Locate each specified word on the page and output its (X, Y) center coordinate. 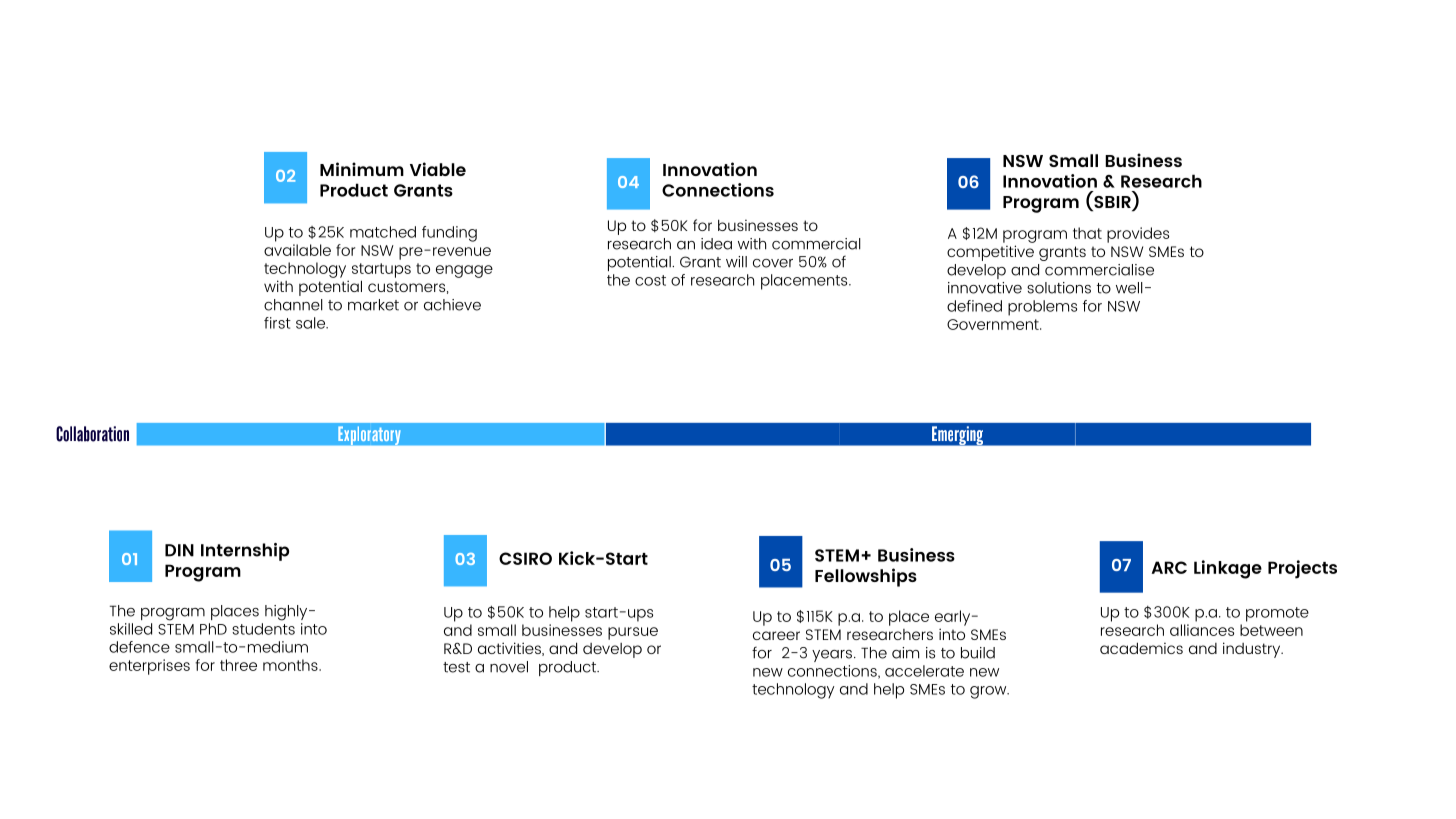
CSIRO (525, 558)
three (238, 665)
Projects (1302, 569)
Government (994, 324)
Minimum (362, 169)
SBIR (1112, 203)
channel (293, 305)
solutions (1059, 288)
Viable (438, 169)
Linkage (1228, 569)
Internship (245, 552)
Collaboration (92, 434)
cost (650, 280)
